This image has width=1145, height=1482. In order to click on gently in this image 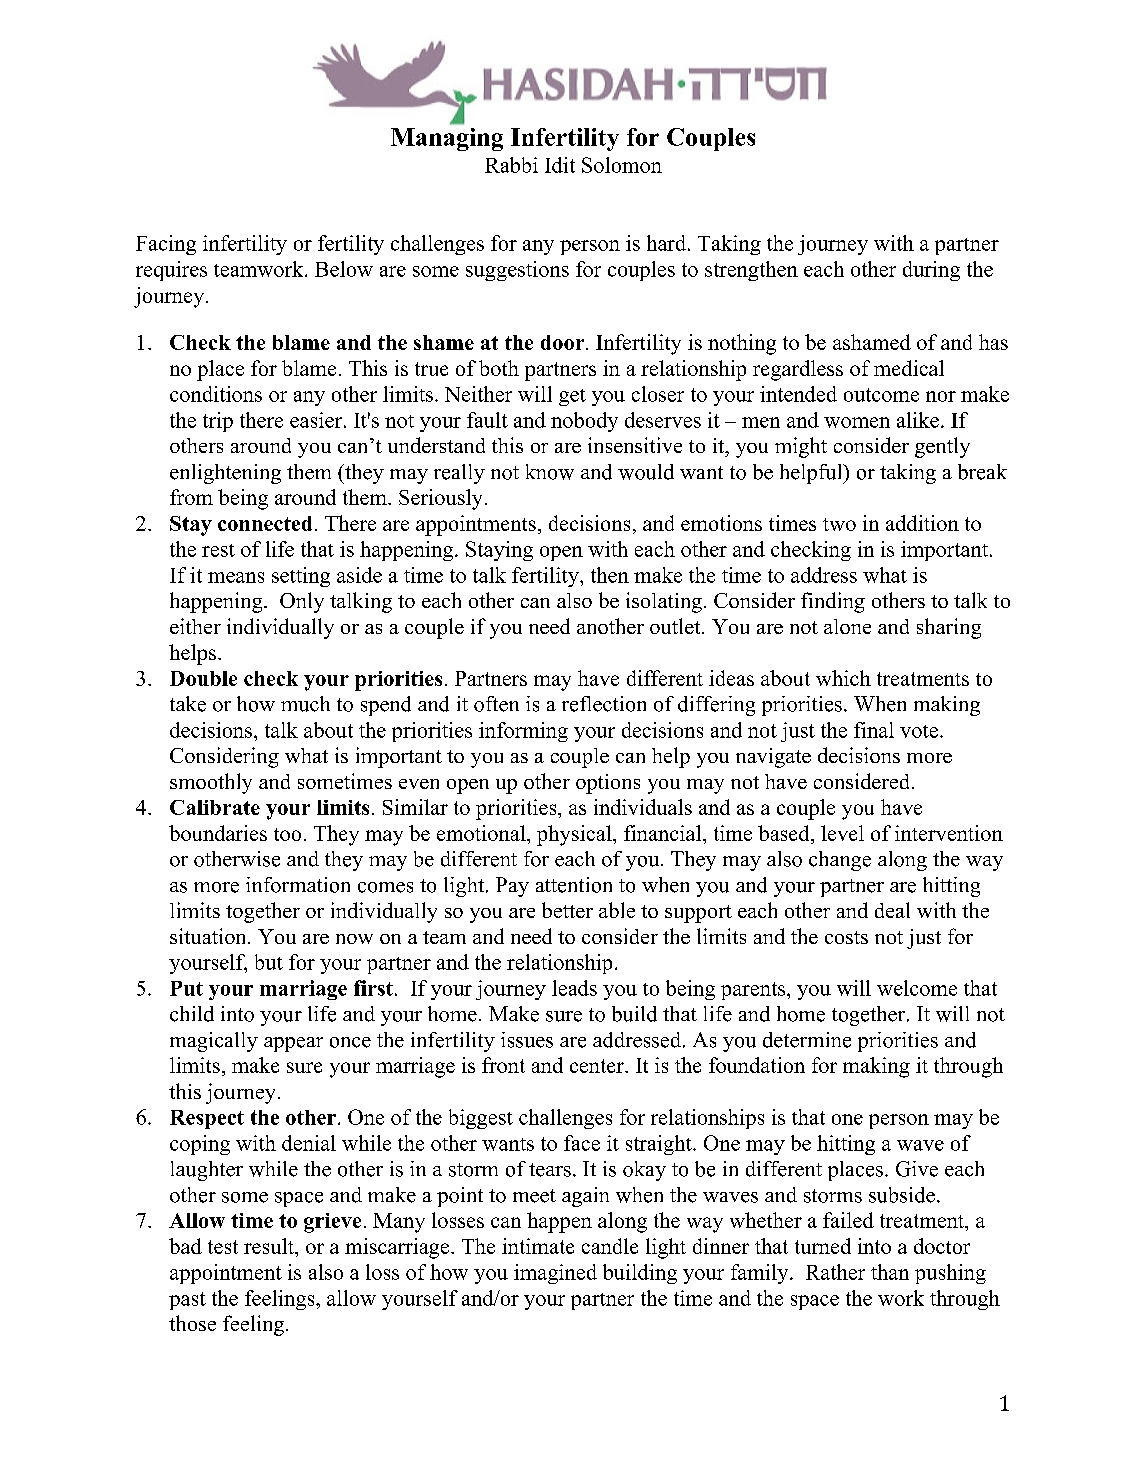, I will do `click(942, 447)`.
